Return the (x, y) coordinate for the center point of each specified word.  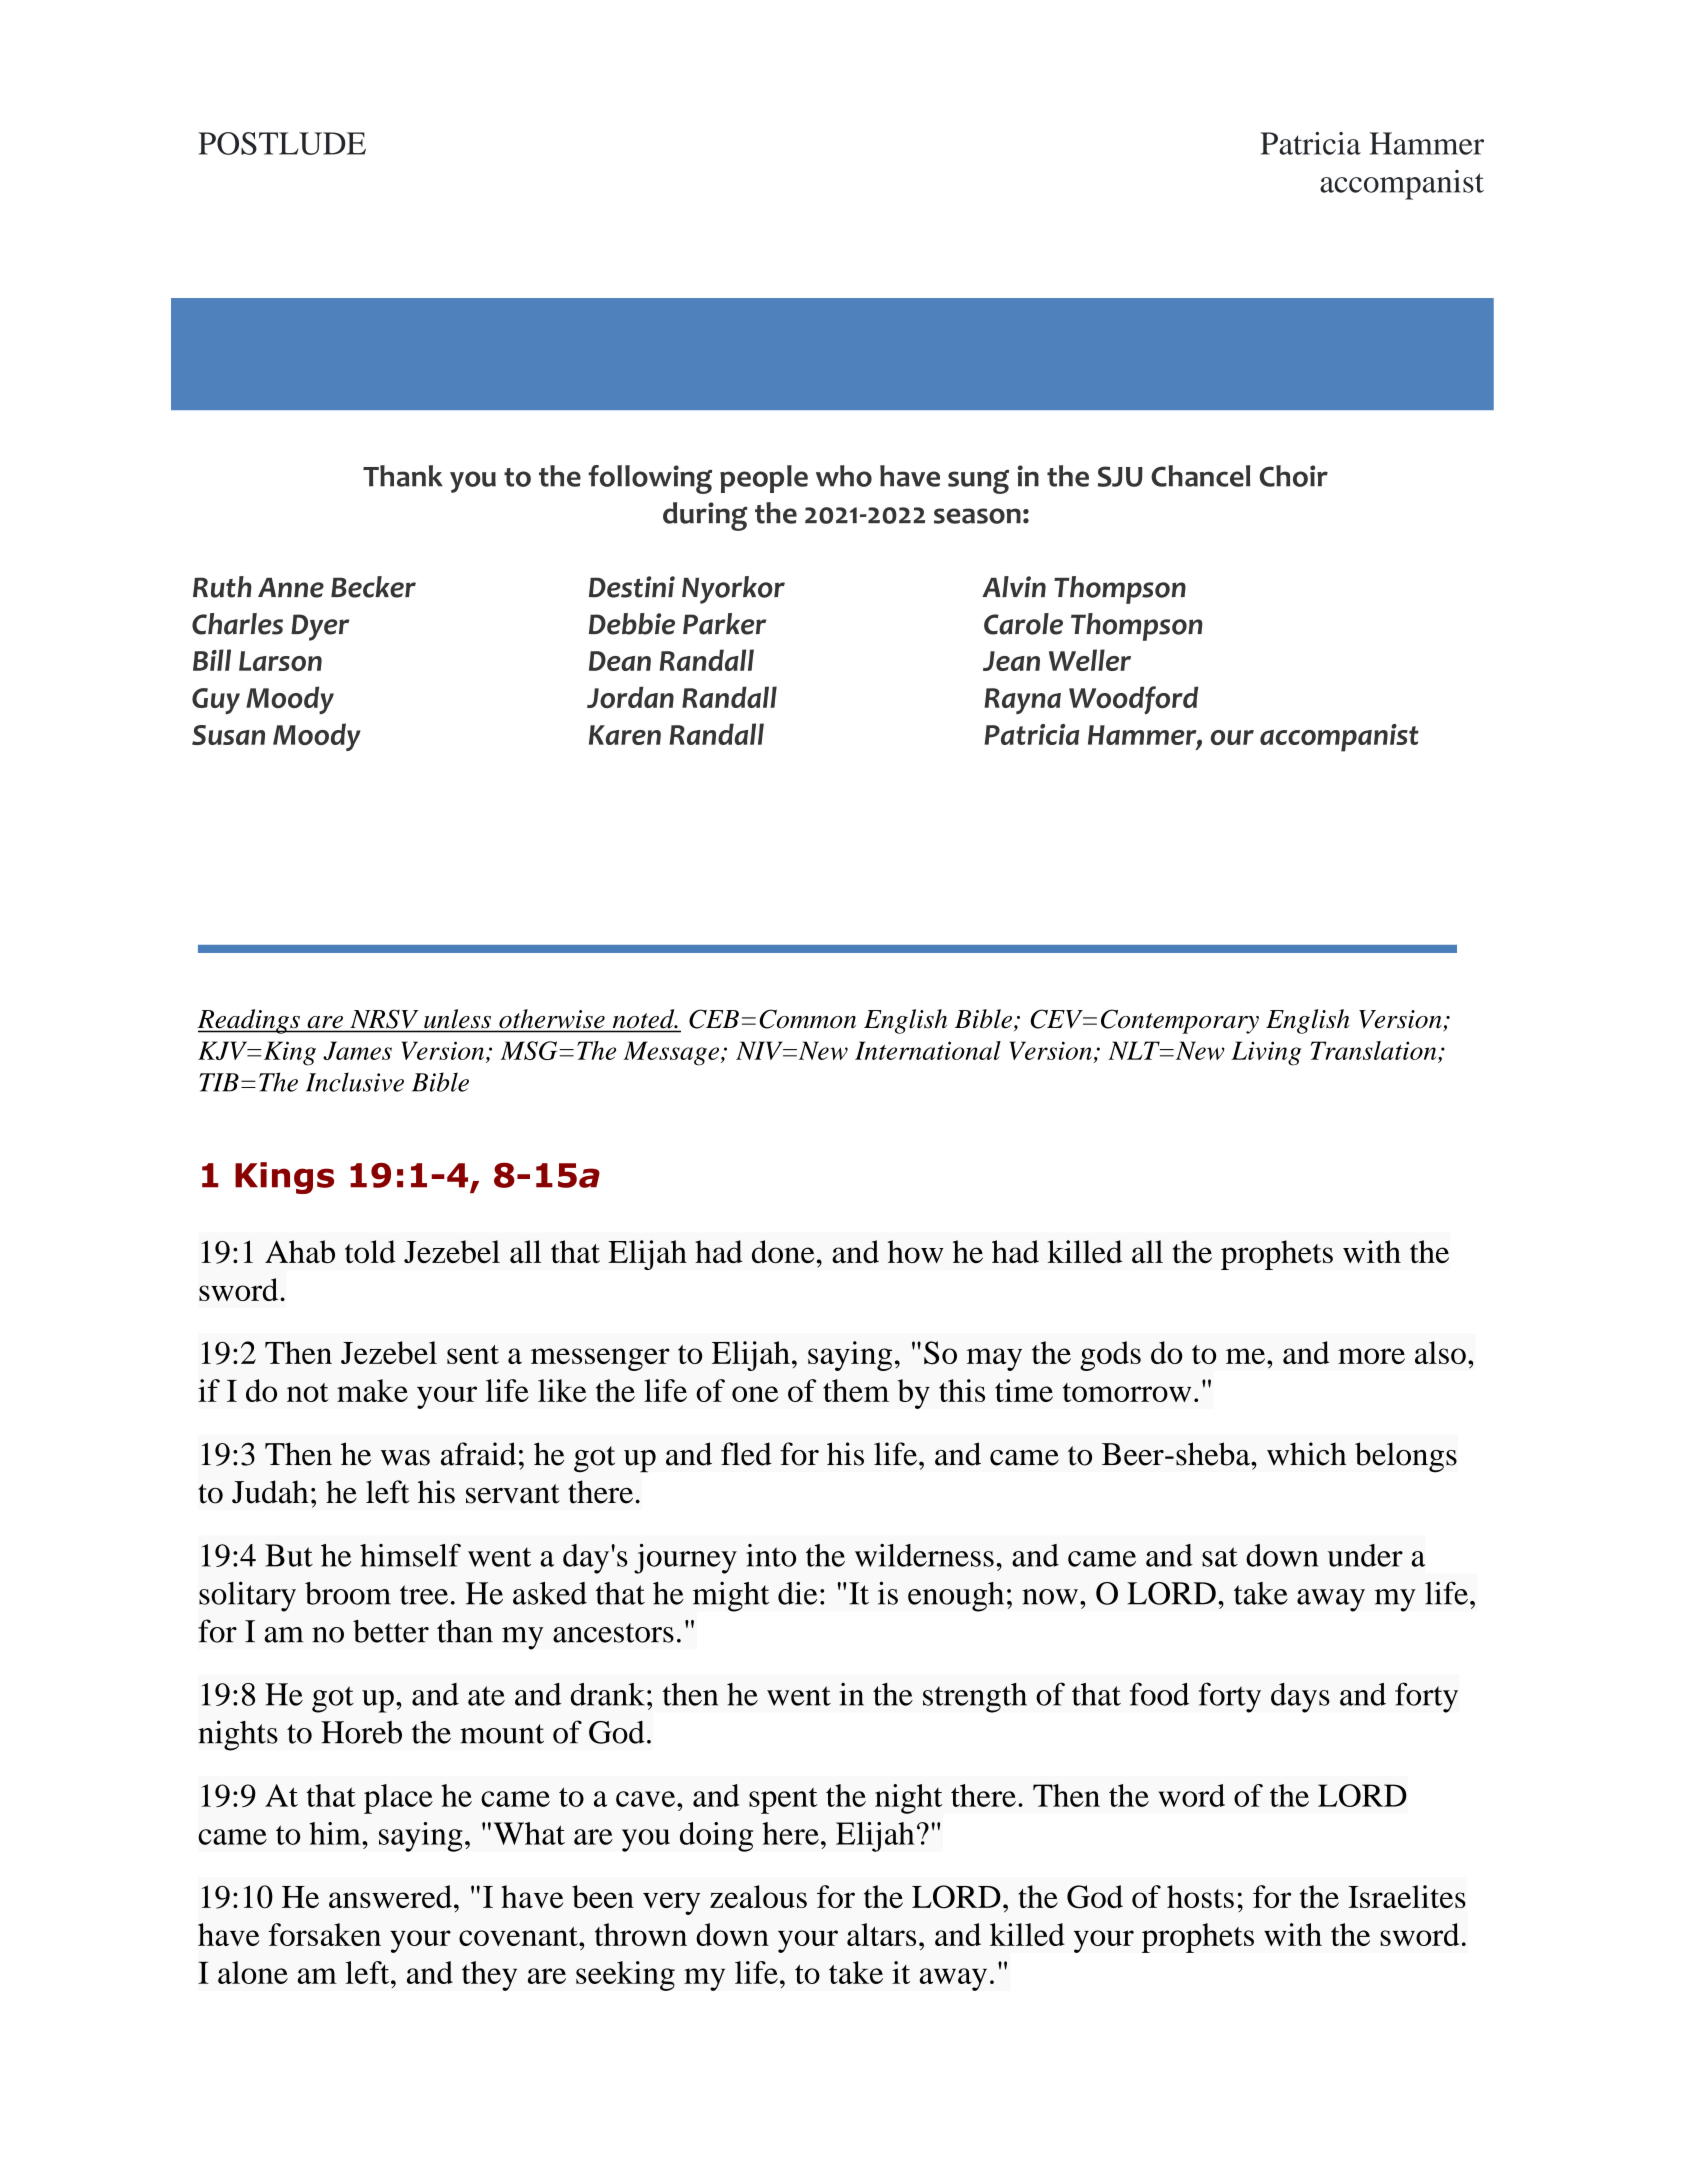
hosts (1200, 1896)
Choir (1294, 476)
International (928, 1050)
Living (1266, 1053)
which (1306, 1454)
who (844, 476)
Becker (373, 587)
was (405, 1458)
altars (881, 1934)
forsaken (325, 1934)
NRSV (384, 1019)
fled (746, 1454)
